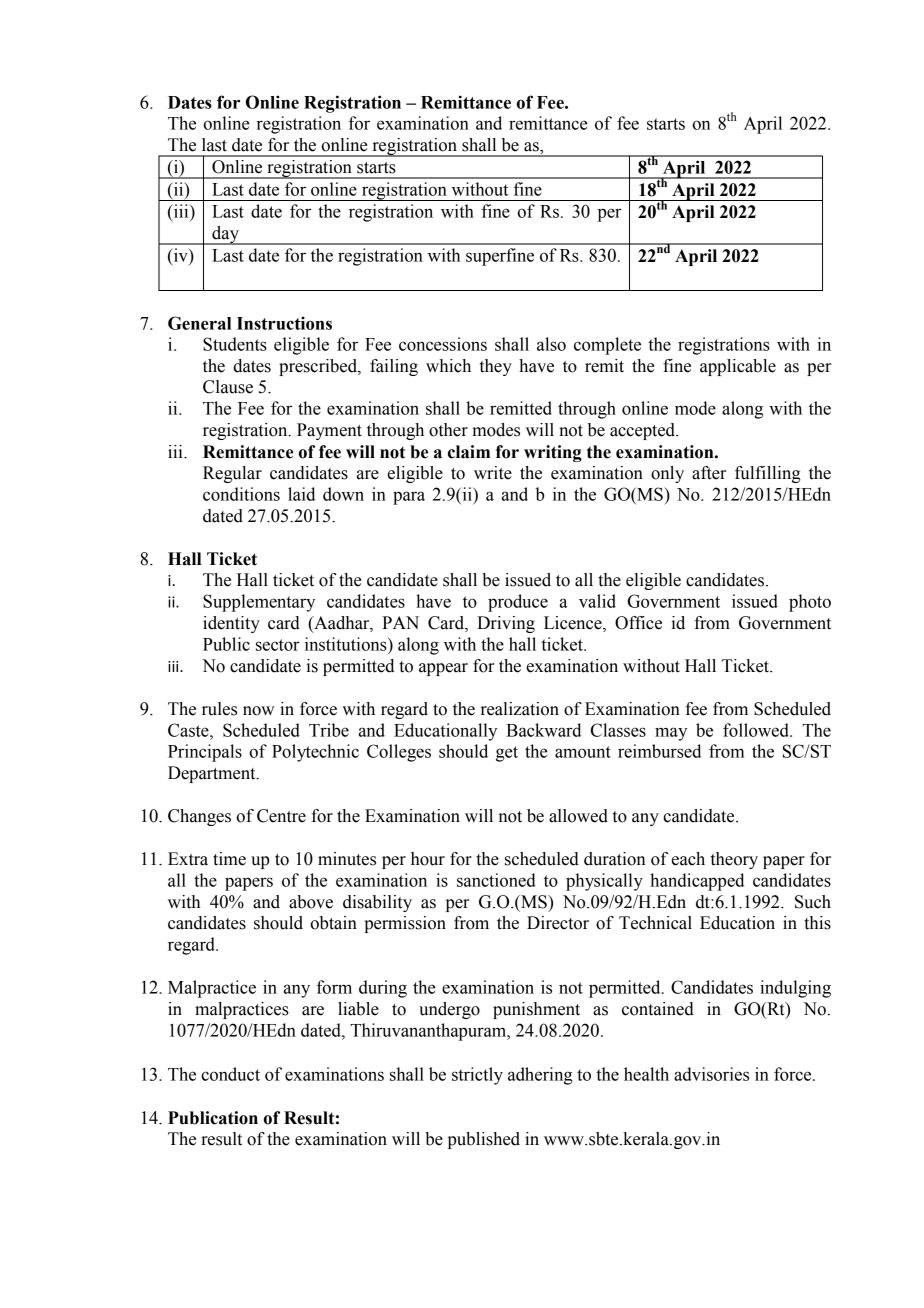 Image resolution: width=924 pixels, height=1308 pixels. What do you see at coordinates (768, 474) in the document?
I see `fulfilling` at bounding box center [768, 474].
